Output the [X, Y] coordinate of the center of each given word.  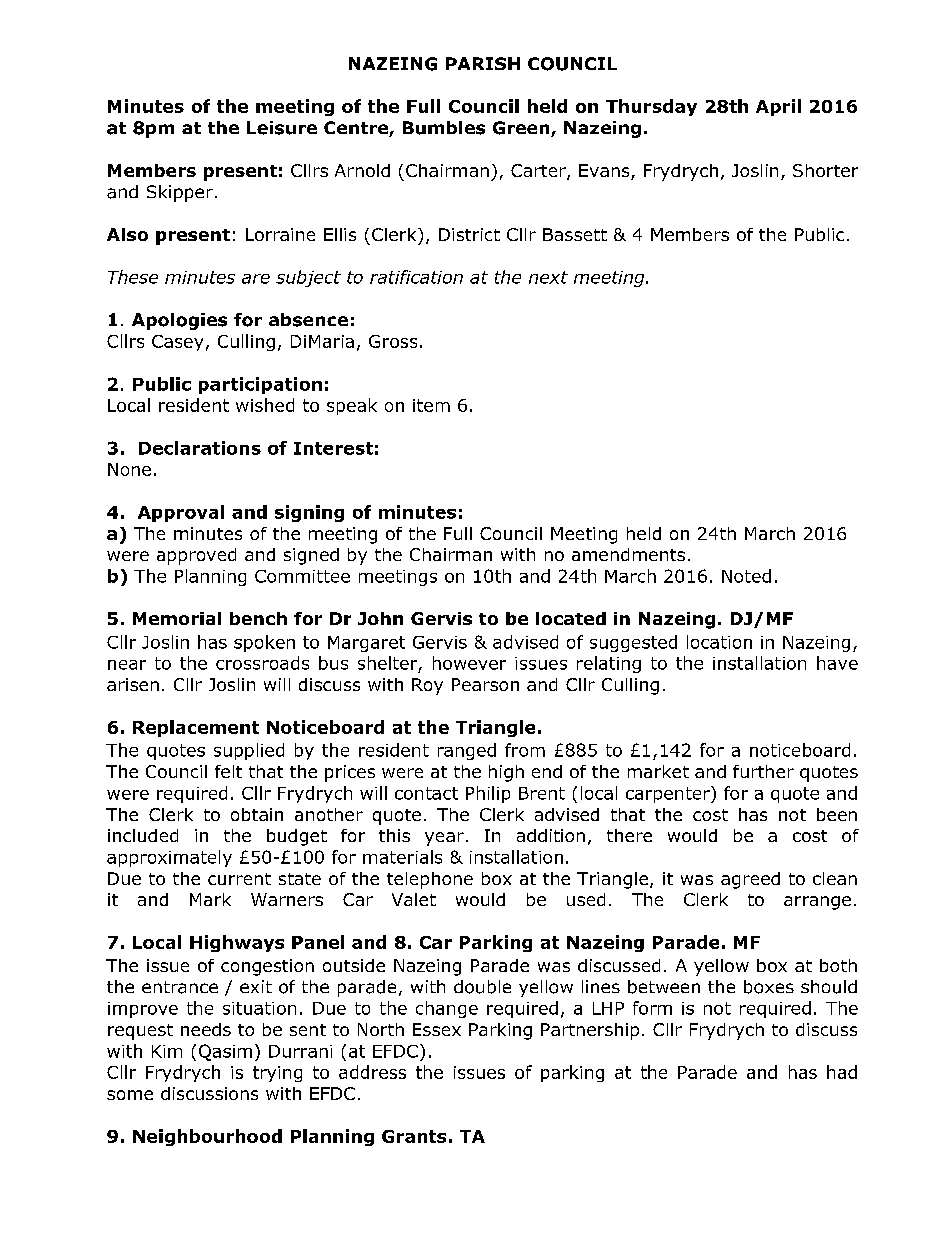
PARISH [483, 63]
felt [228, 771]
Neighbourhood [207, 1137]
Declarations [200, 448]
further [763, 771]
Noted [746, 576]
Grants [414, 1136]
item [431, 405]
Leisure [282, 128]
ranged [467, 751]
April [778, 107]
